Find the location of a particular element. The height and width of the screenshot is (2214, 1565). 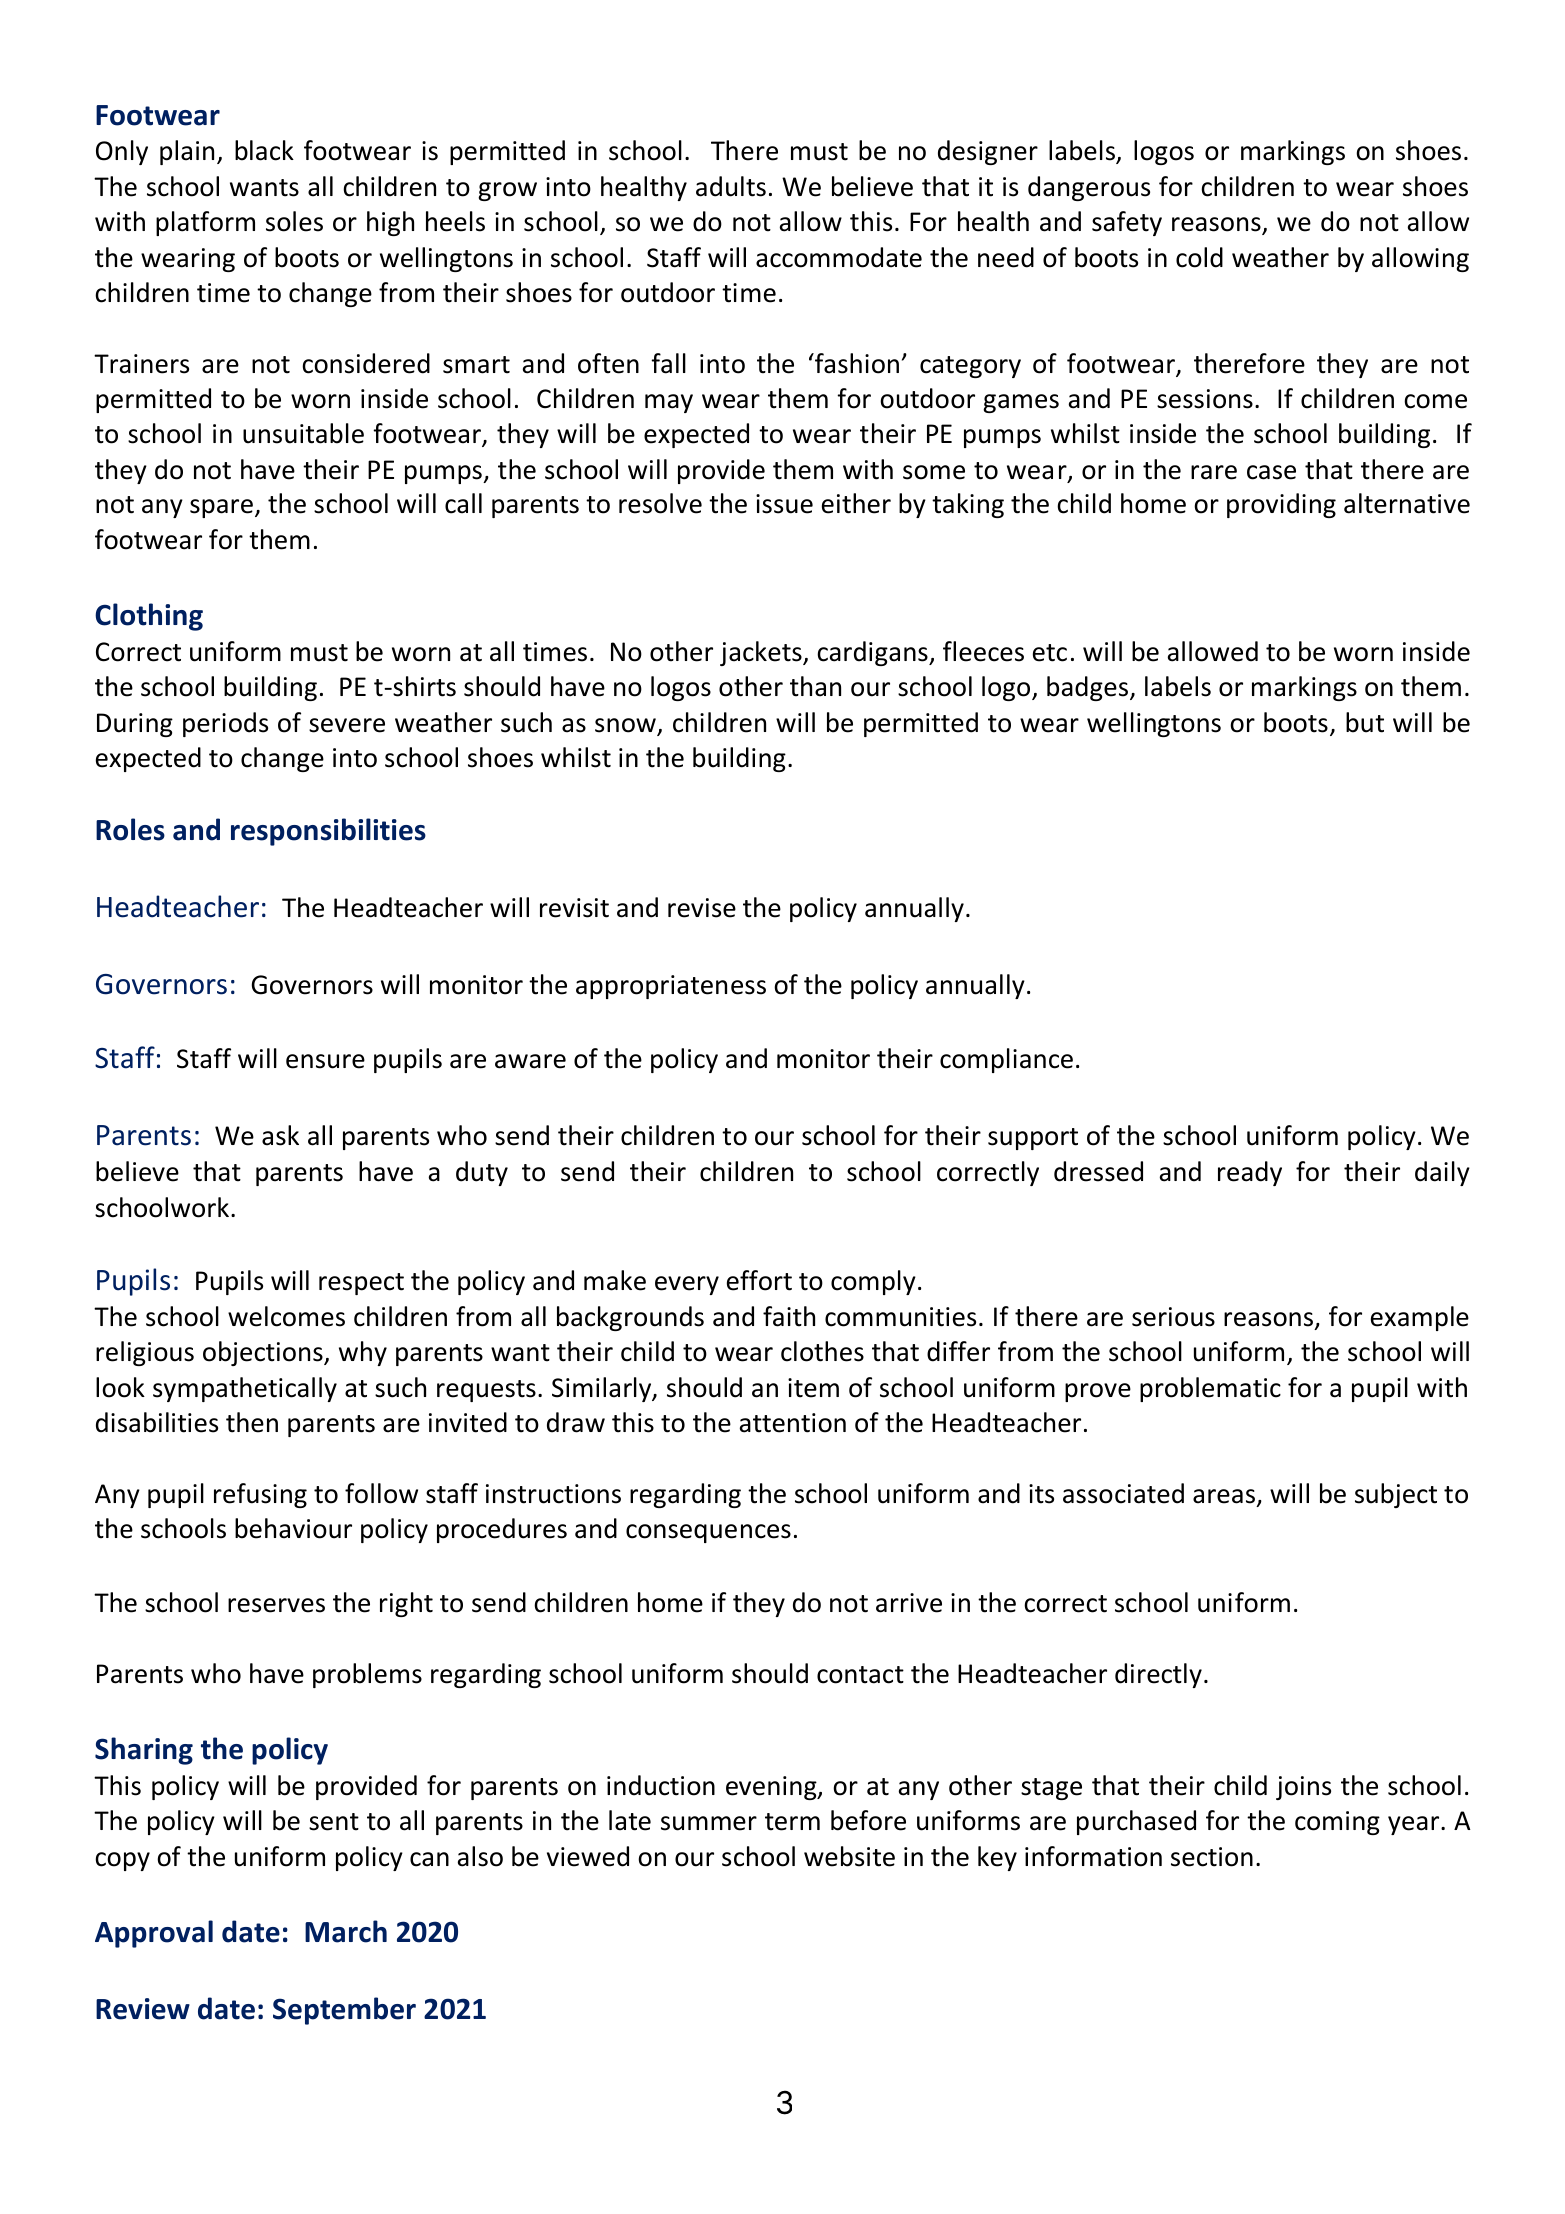

objections is located at coordinates (264, 1353).
